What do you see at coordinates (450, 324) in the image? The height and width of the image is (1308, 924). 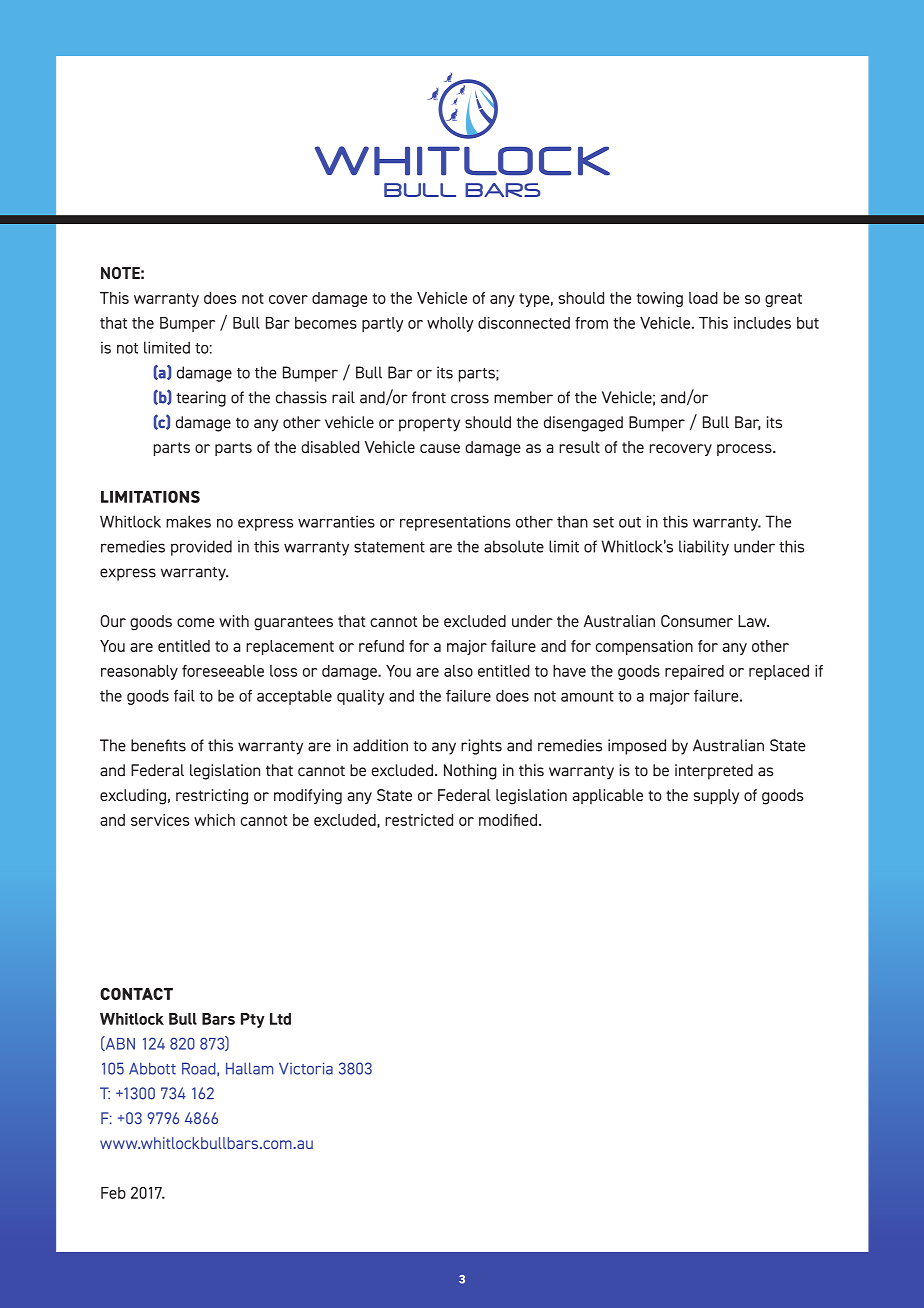 I see `wholly` at bounding box center [450, 324].
